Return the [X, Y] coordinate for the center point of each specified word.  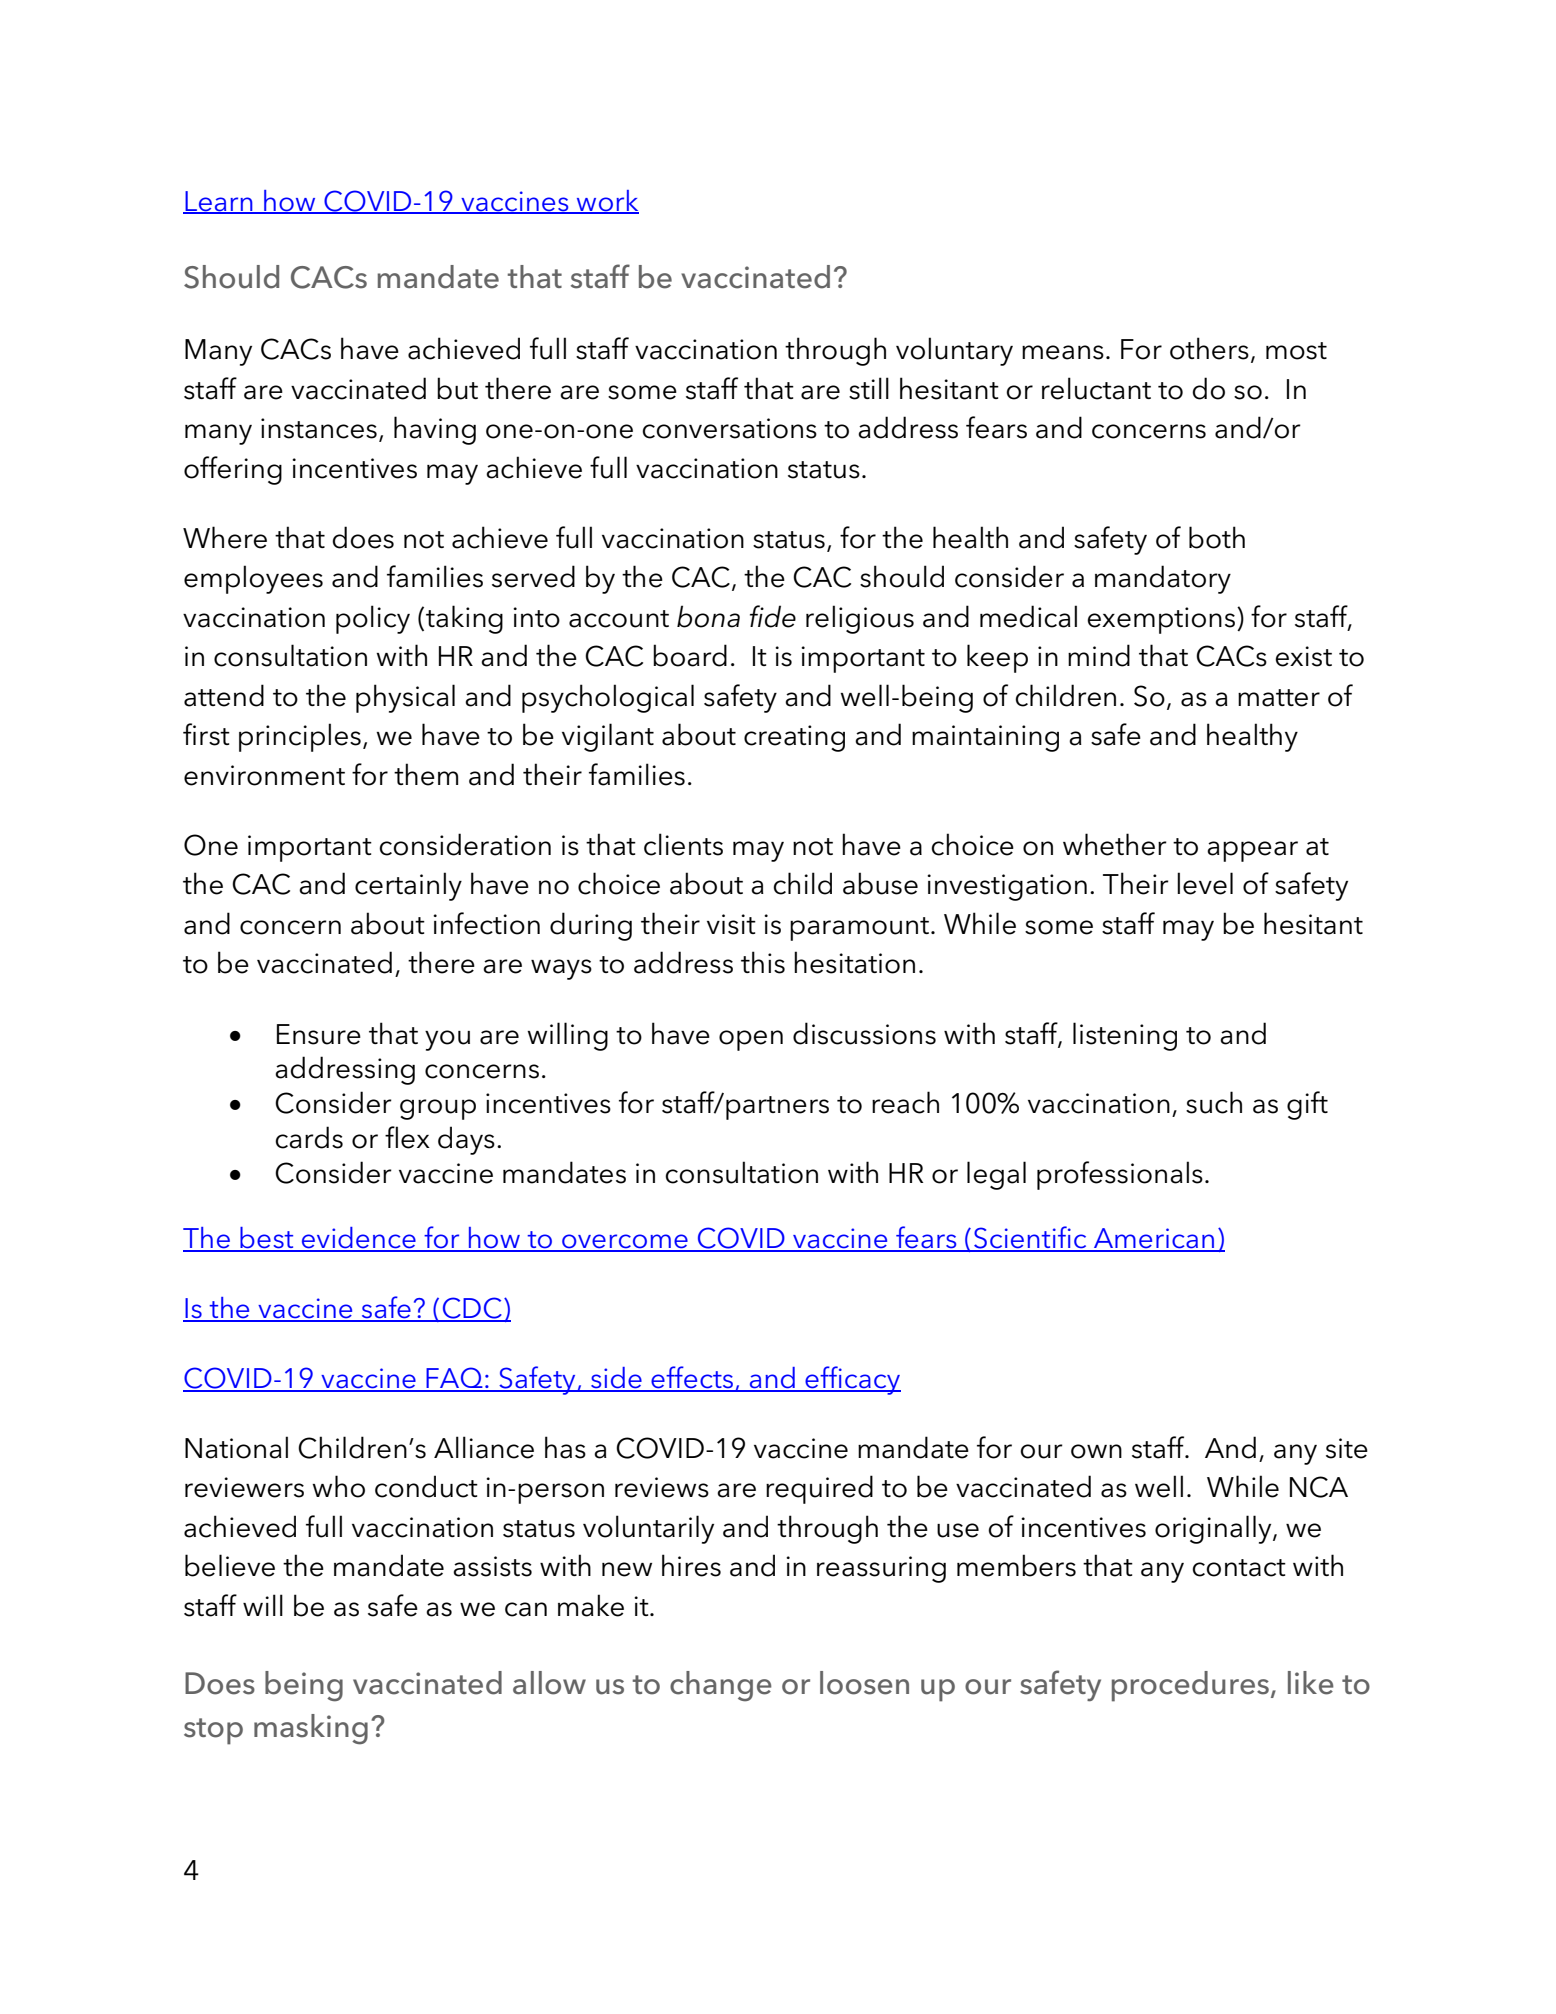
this [763, 962]
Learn [219, 202]
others [1209, 348]
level [1205, 883]
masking [311, 1729]
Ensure [319, 1034]
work [607, 201]
